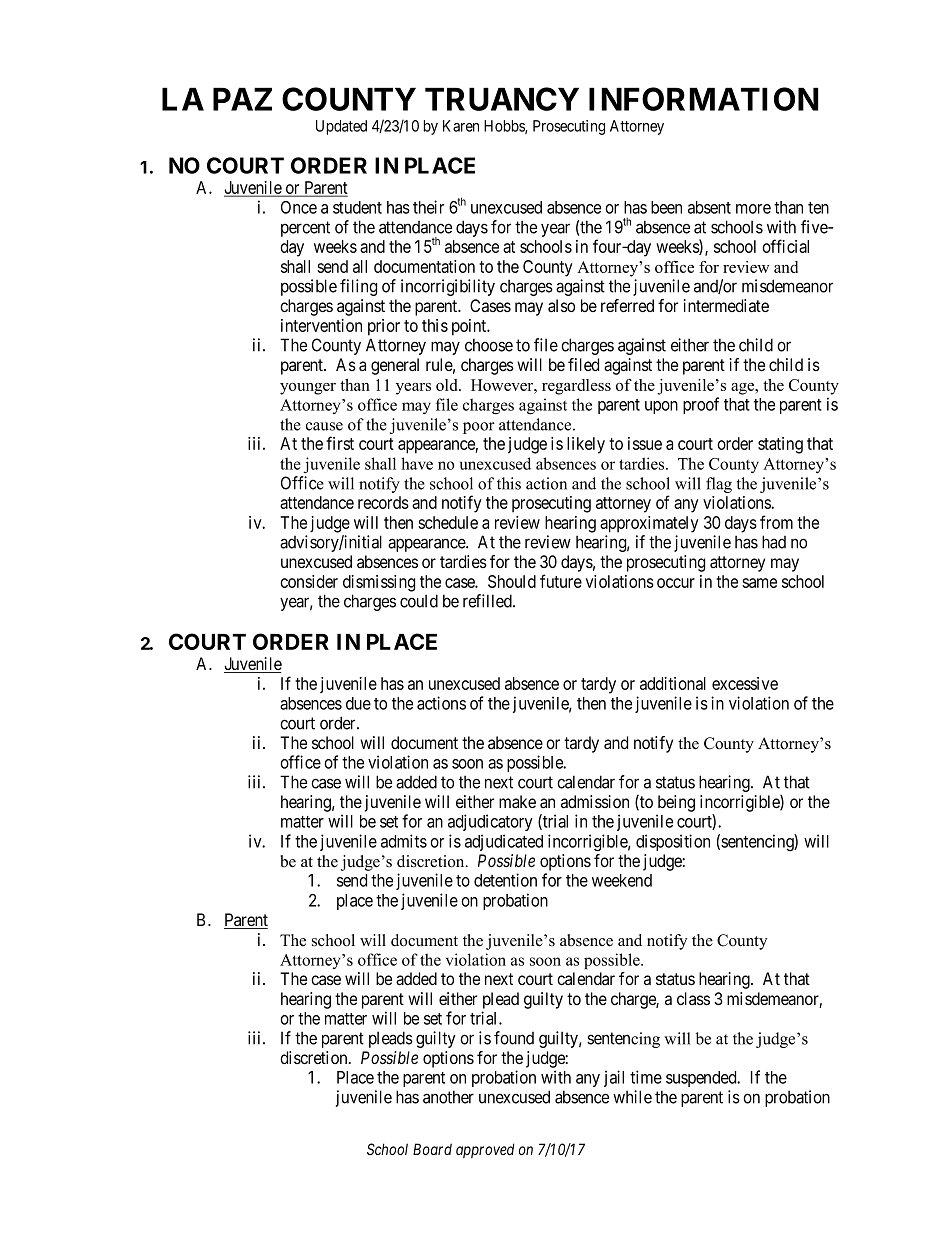  What do you see at coordinates (432, 1149) in the page?
I see `Board` at bounding box center [432, 1149].
